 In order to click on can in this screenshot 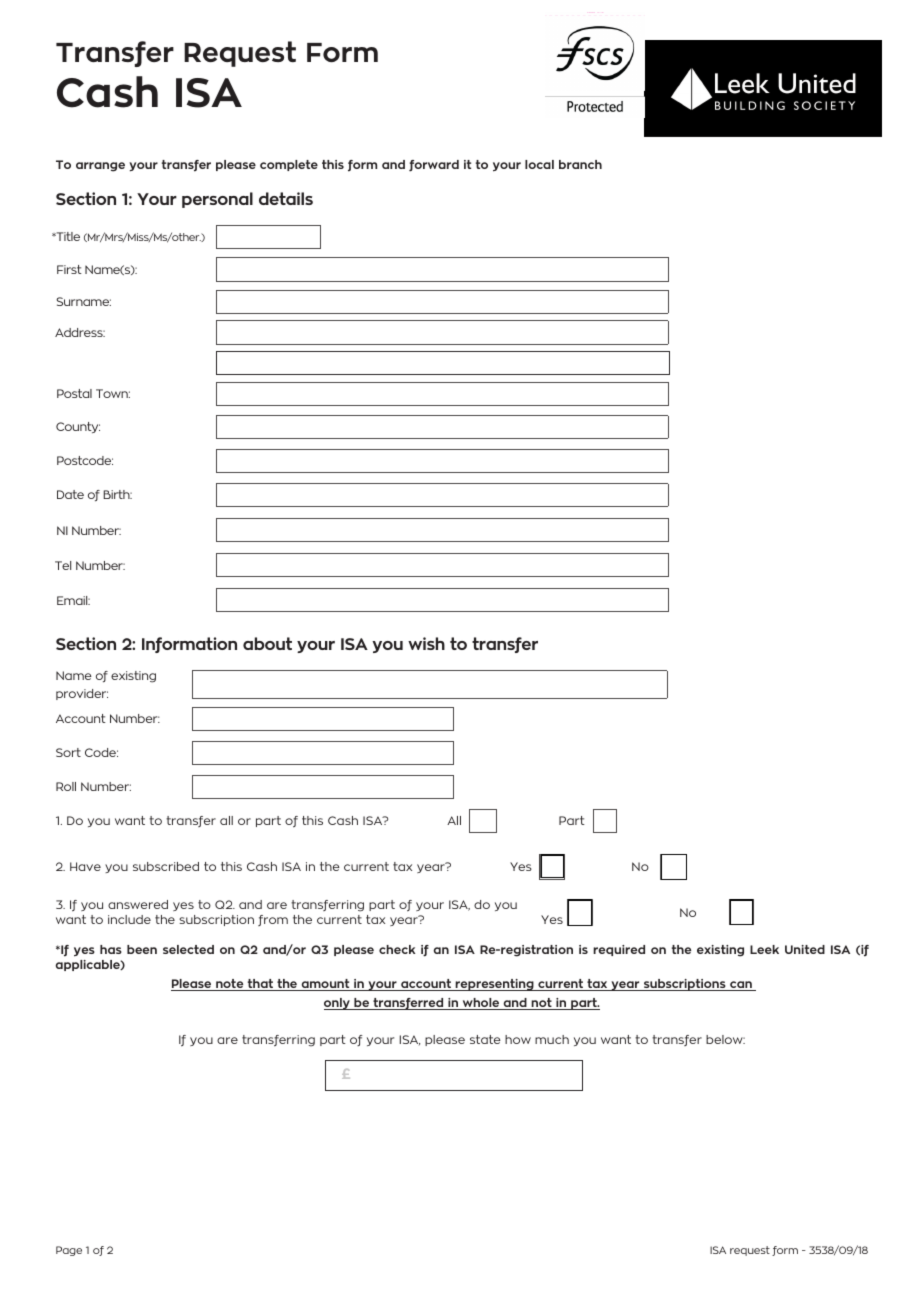, I will do `click(741, 986)`.
